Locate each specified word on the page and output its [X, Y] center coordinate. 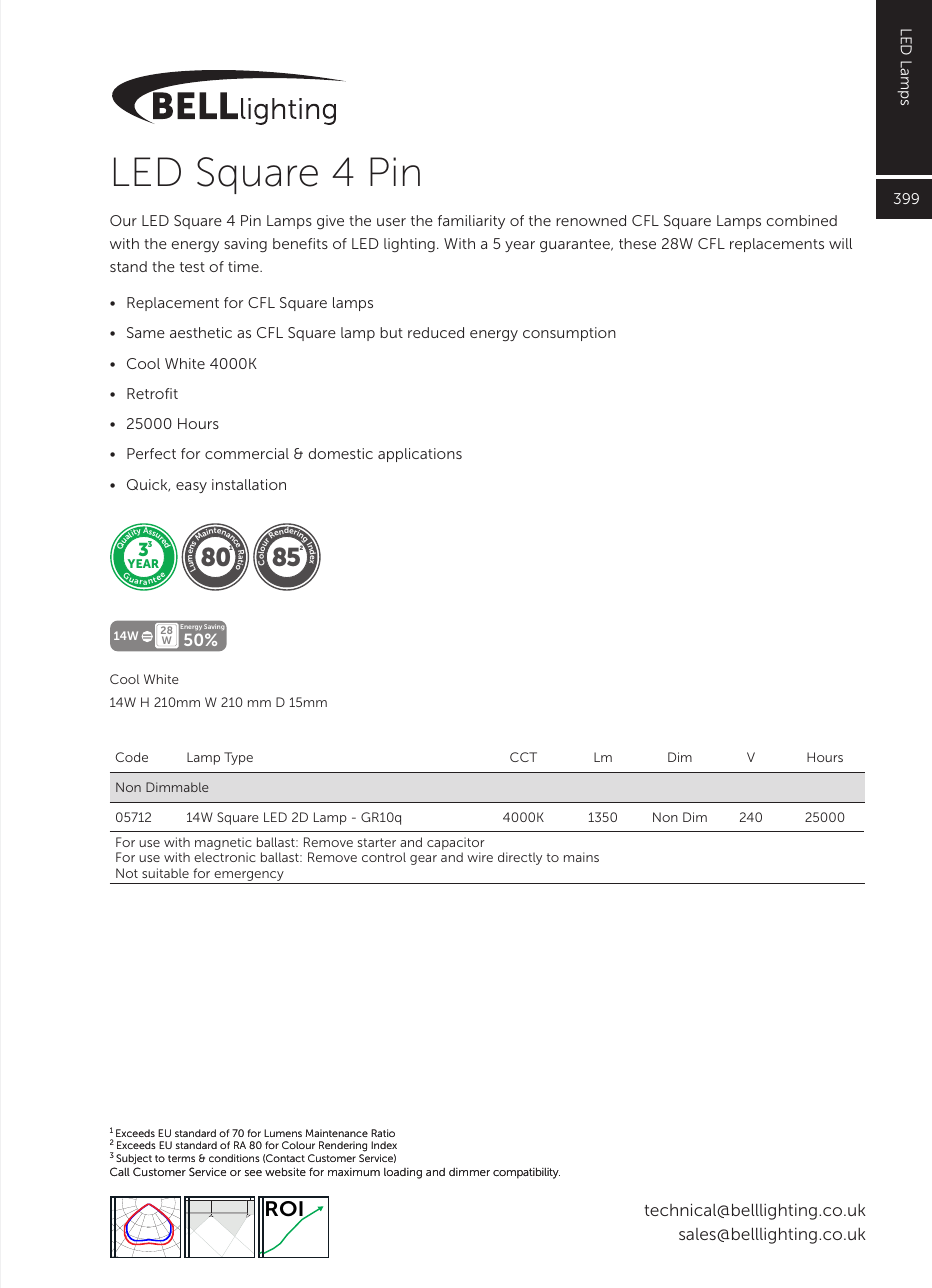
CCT [523, 757]
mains [581, 857]
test [192, 267]
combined [802, 220]
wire [480, 857]
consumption [569, 334]
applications [420, 455]
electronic [224, 857]
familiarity [471, 222]
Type [238, 758]
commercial [247, 453]
